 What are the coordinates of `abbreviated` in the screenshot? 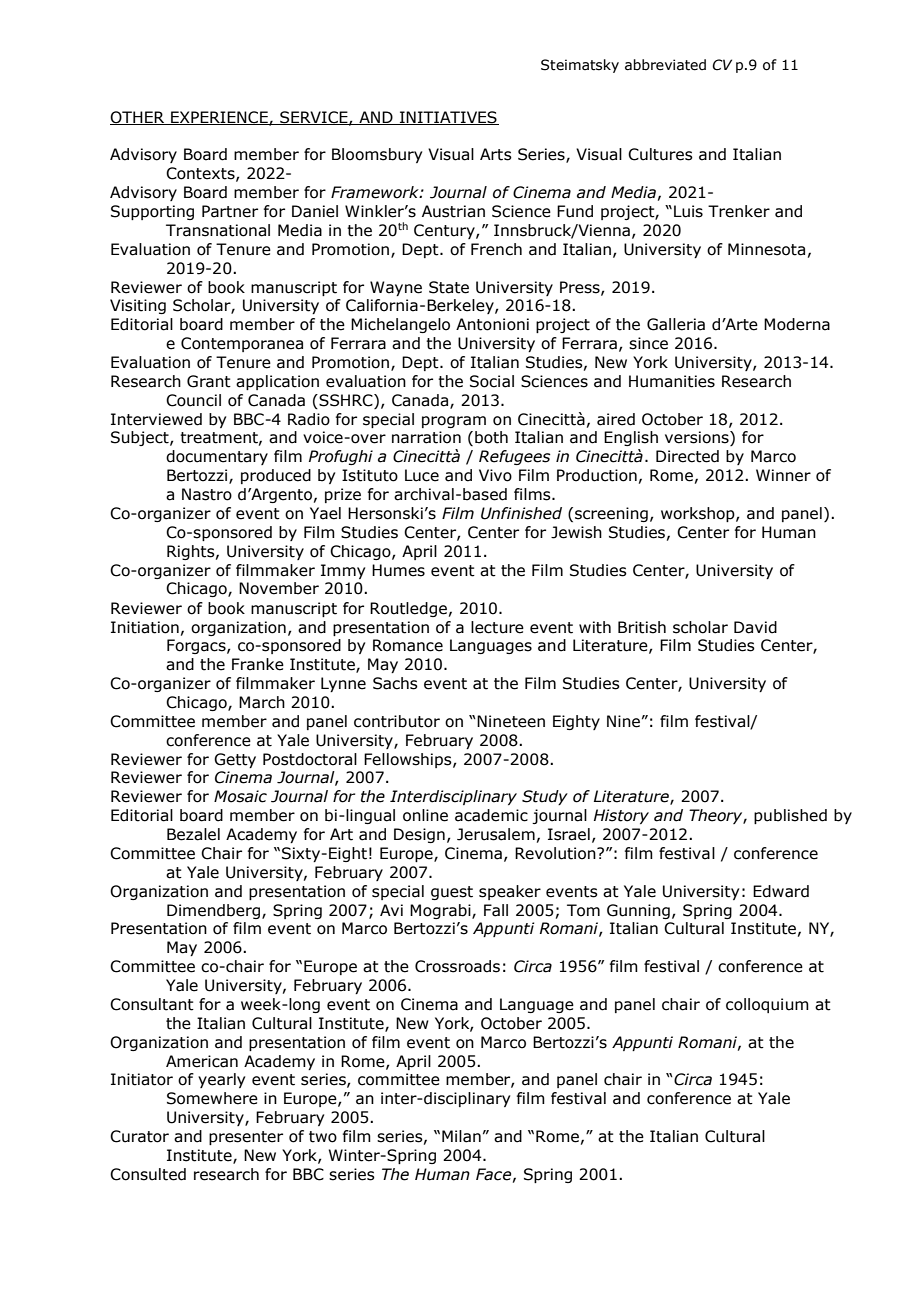 It's located at (665, 65).
